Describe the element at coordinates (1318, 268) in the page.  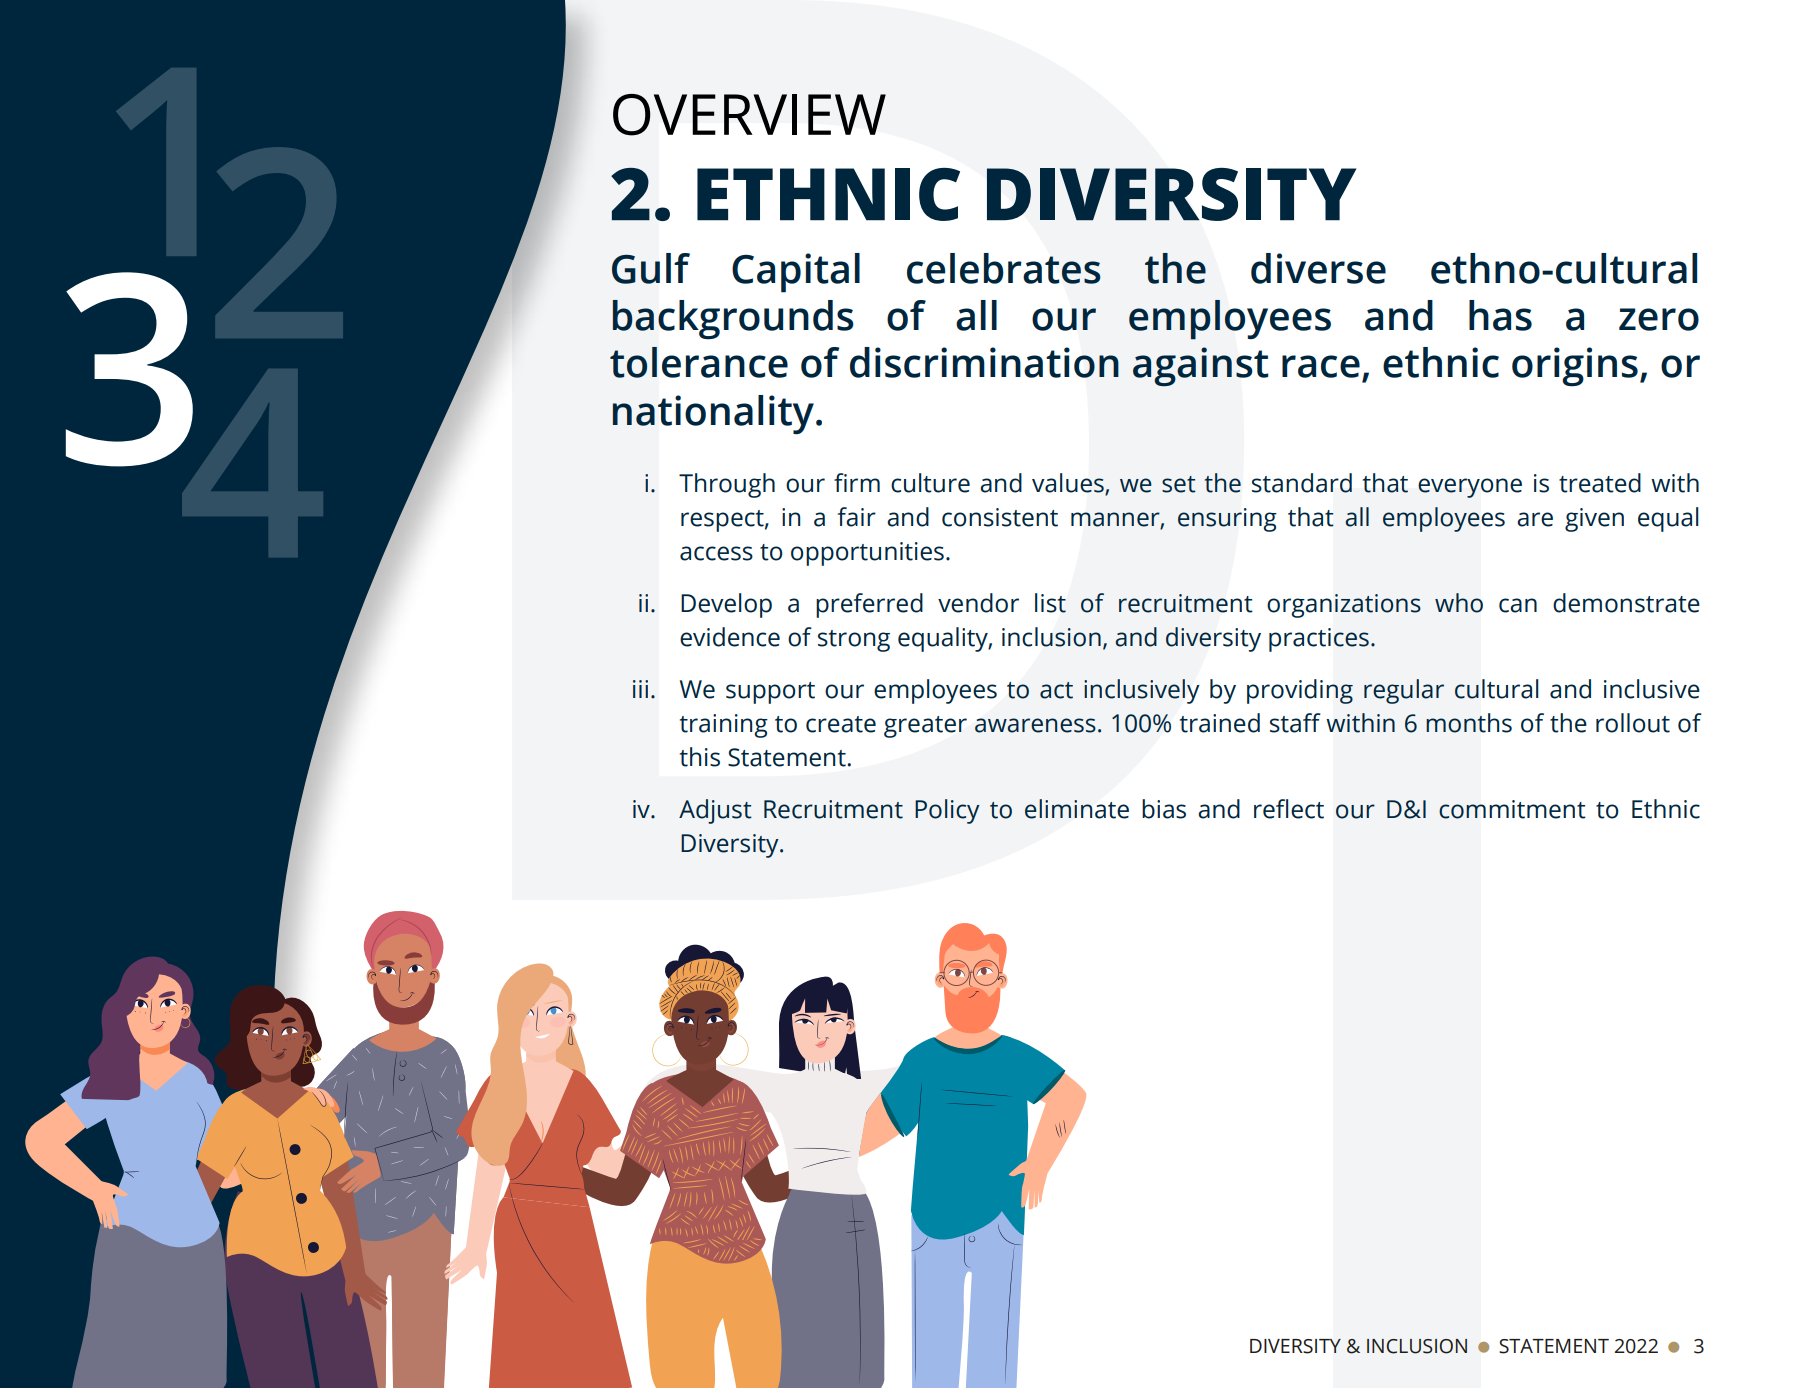
I see `diverse` at that location.
